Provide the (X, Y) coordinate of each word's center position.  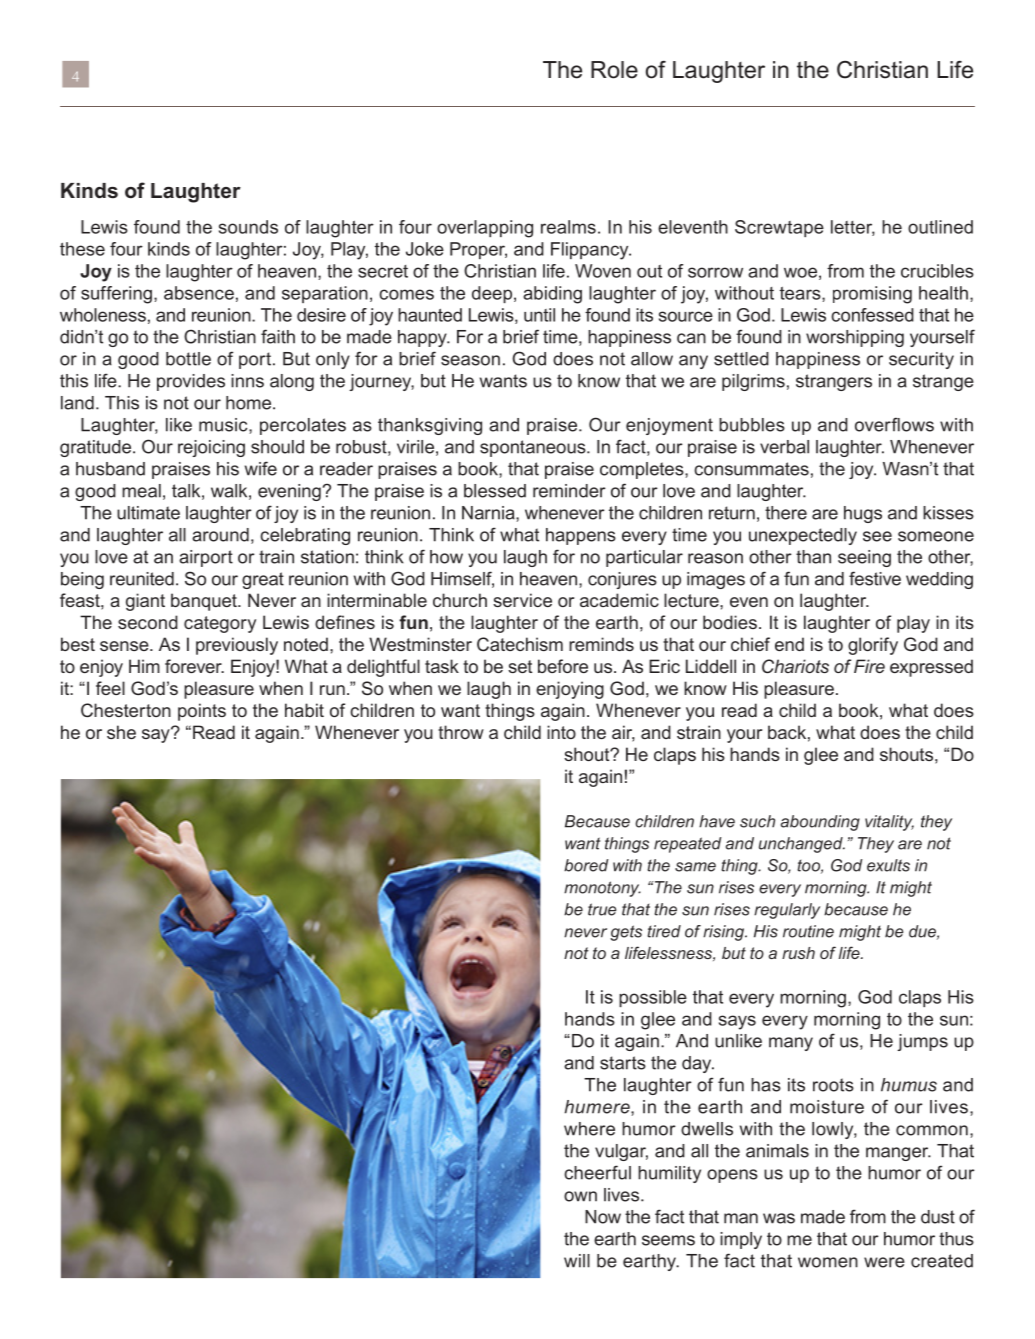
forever (194, 666)
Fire (869, 666)
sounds (248, 227)
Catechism (520, 644)
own (580, 1196)
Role (614, 70)
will (577, 1261)
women (828, 1262)
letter (853, 228)
